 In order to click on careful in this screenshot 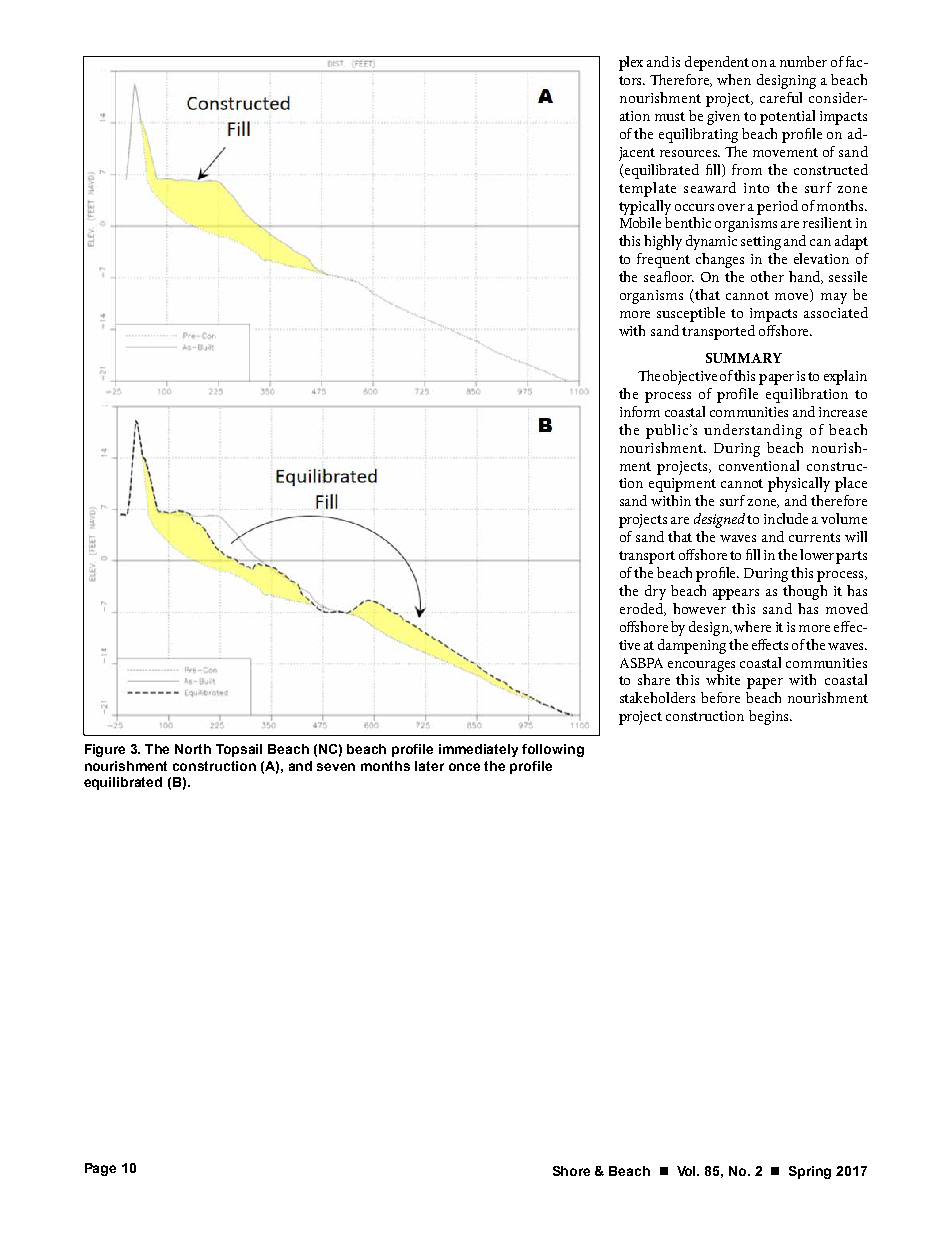, I will do `click(781, 97)`.
